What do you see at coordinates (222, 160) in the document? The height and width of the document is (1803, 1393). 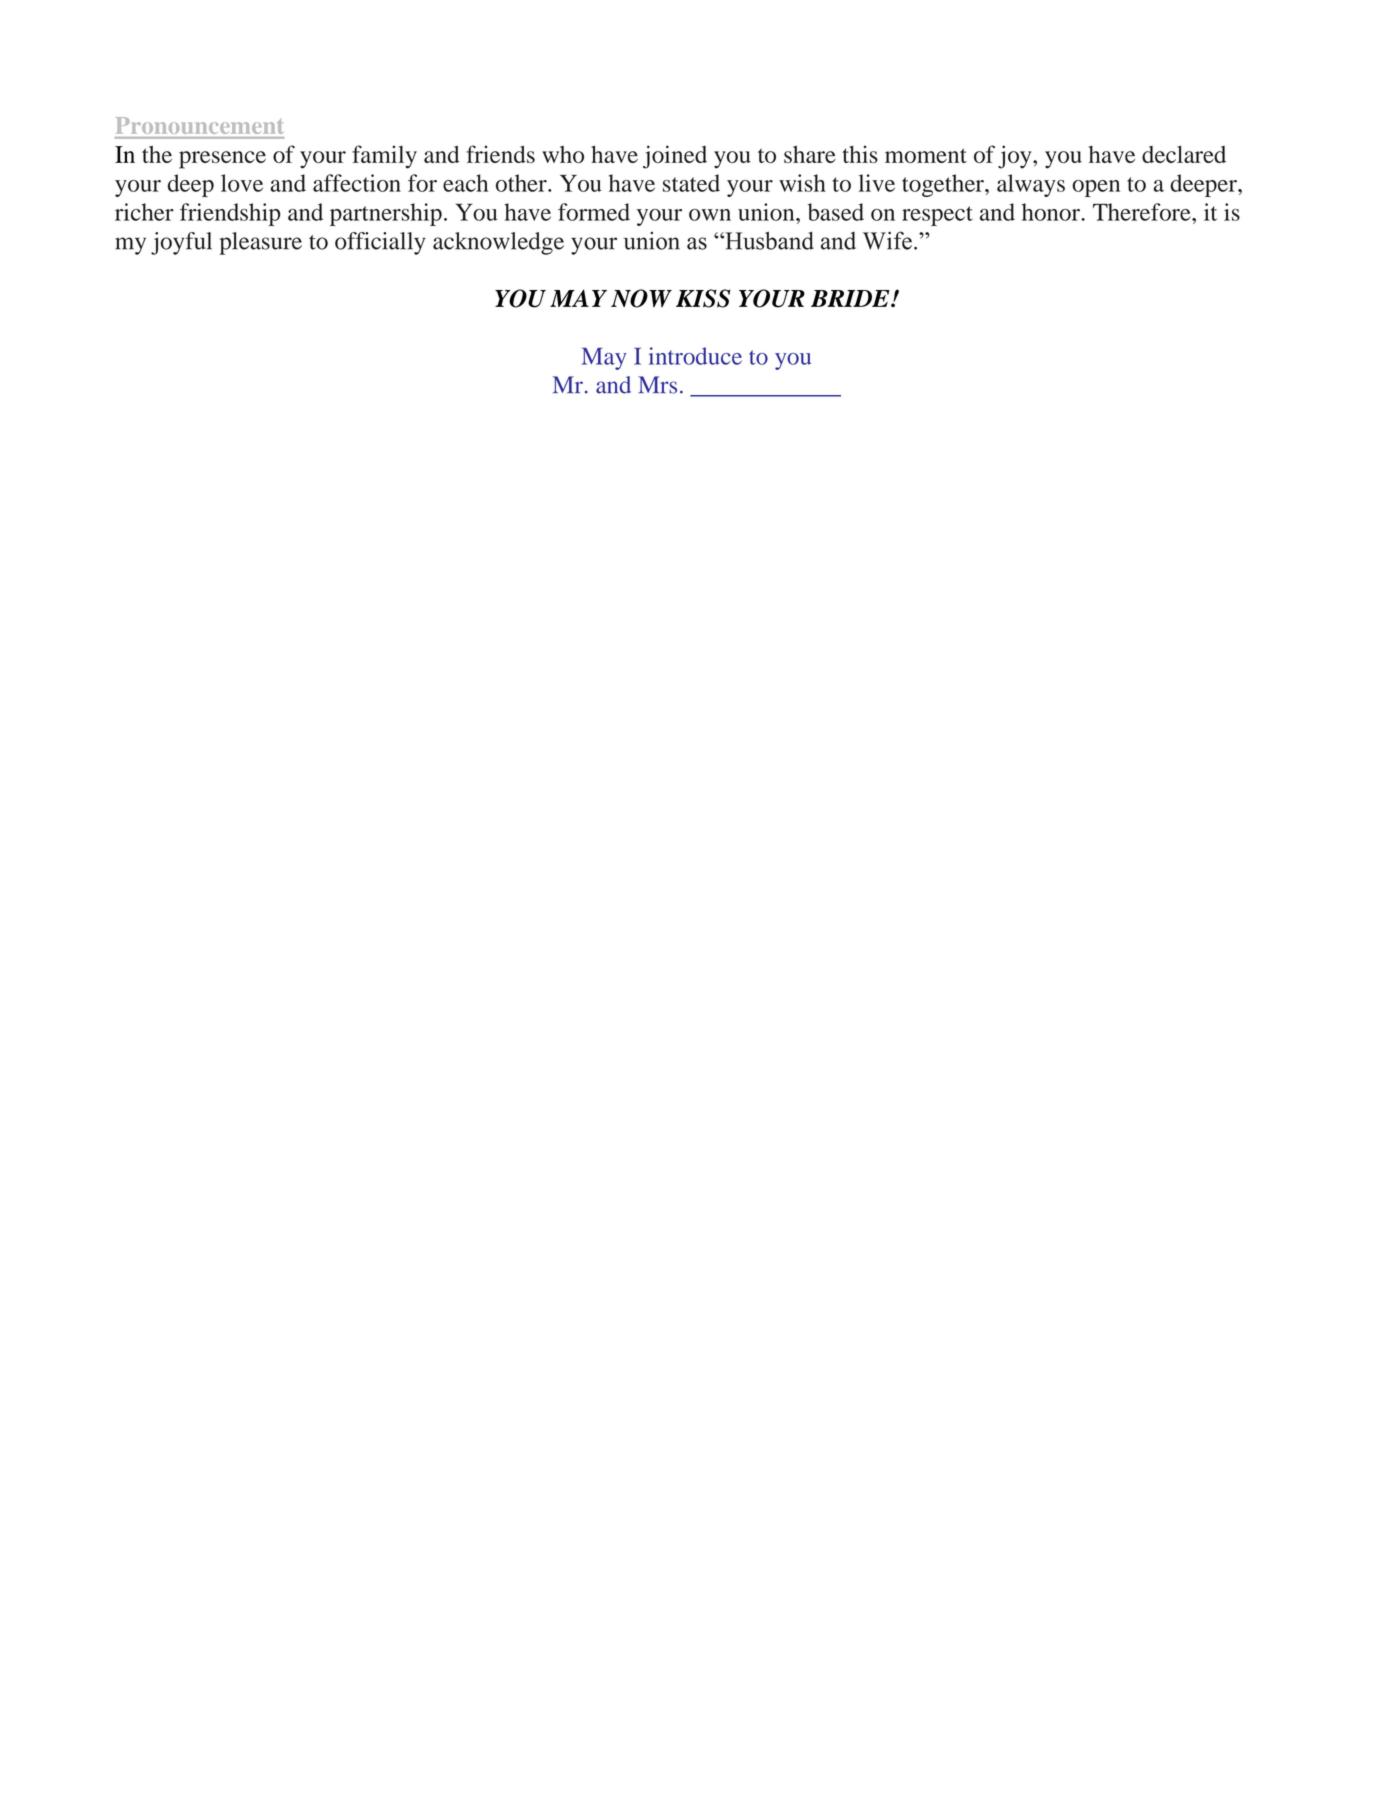 I see `presence` at bounding box center [222, 160].
